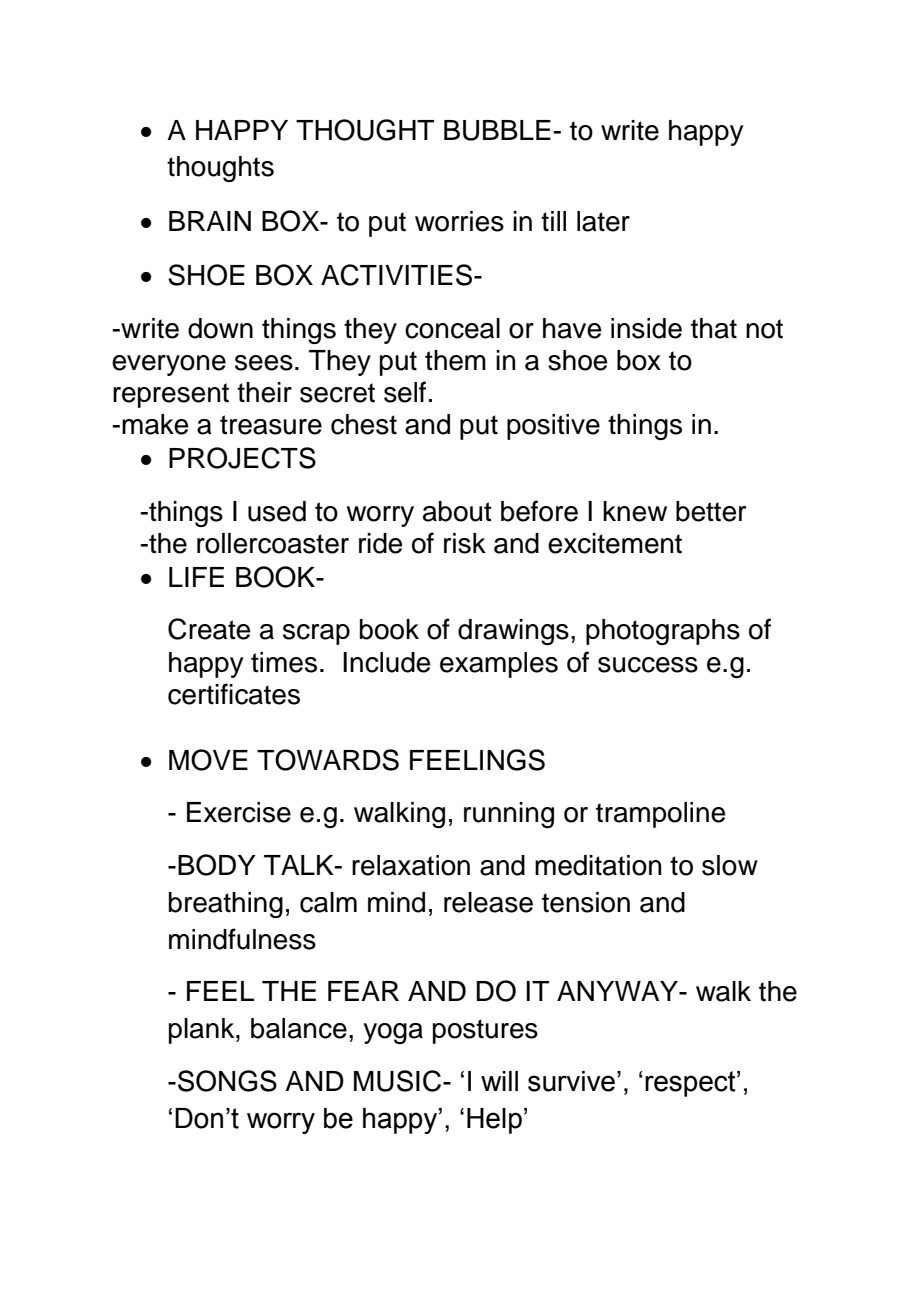  Describe the element at coordinates (648, 665) in the image. I see `success` at that location.
